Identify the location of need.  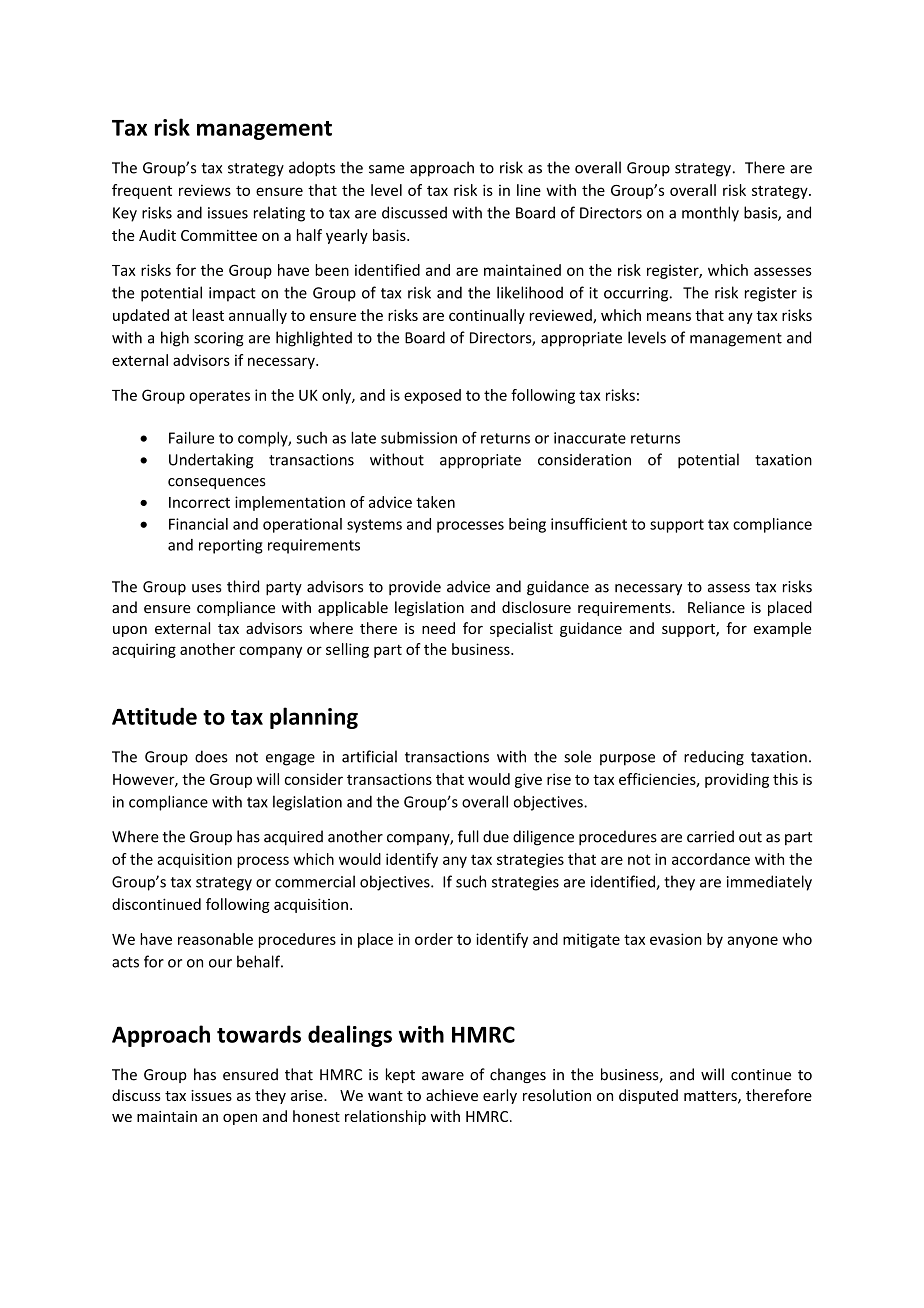
(438, 628).
